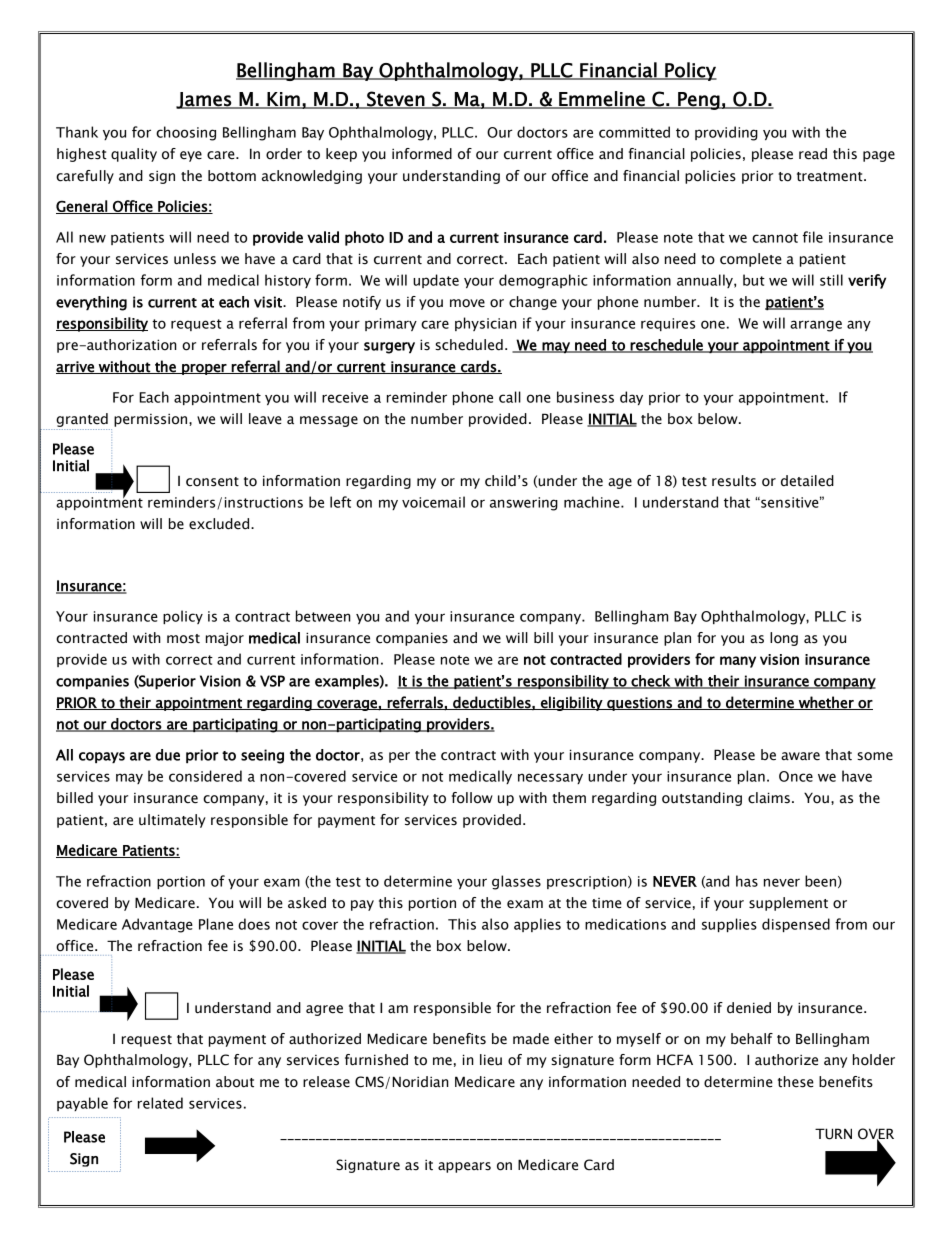  I want to click on related, so click(160, 1103).
